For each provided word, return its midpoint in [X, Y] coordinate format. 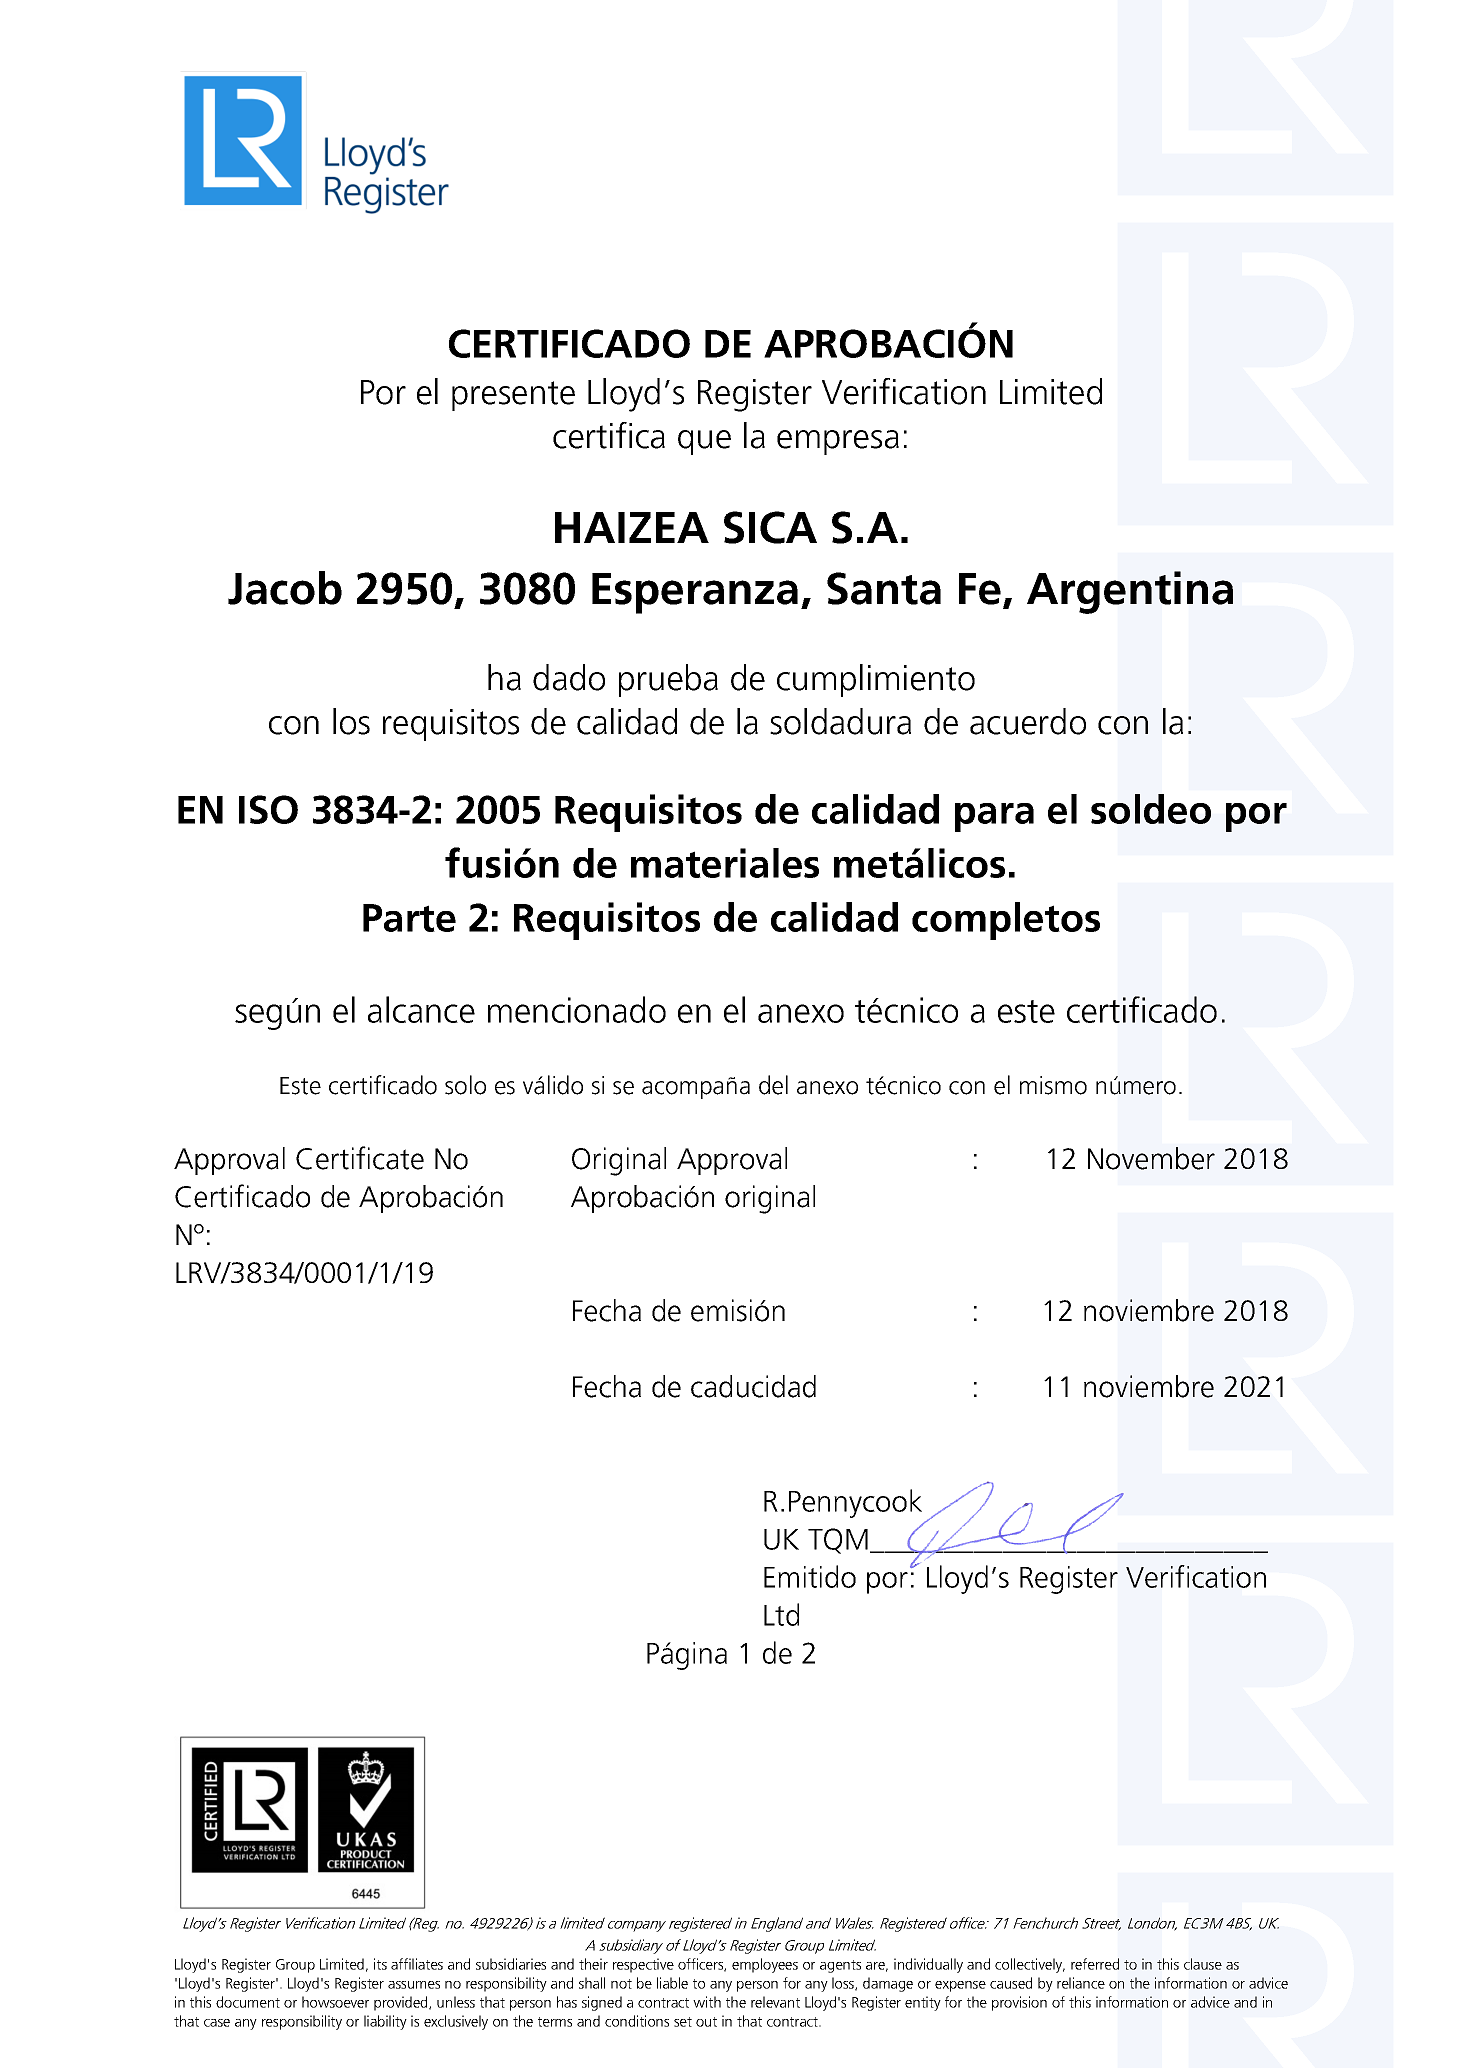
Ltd [781, 1614]
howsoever [335, 2002]
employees [765, 1965]
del [773, 1085]
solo [465, 1085]
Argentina [1130, 592]
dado [569, 677]
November [1151, 1158]
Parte [409, 918]
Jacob [285, 588]
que [704, 442]
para [994, 817]
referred [1095, 1964]
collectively [1030, 1965]
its [380, 1964]
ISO [268, 809]
